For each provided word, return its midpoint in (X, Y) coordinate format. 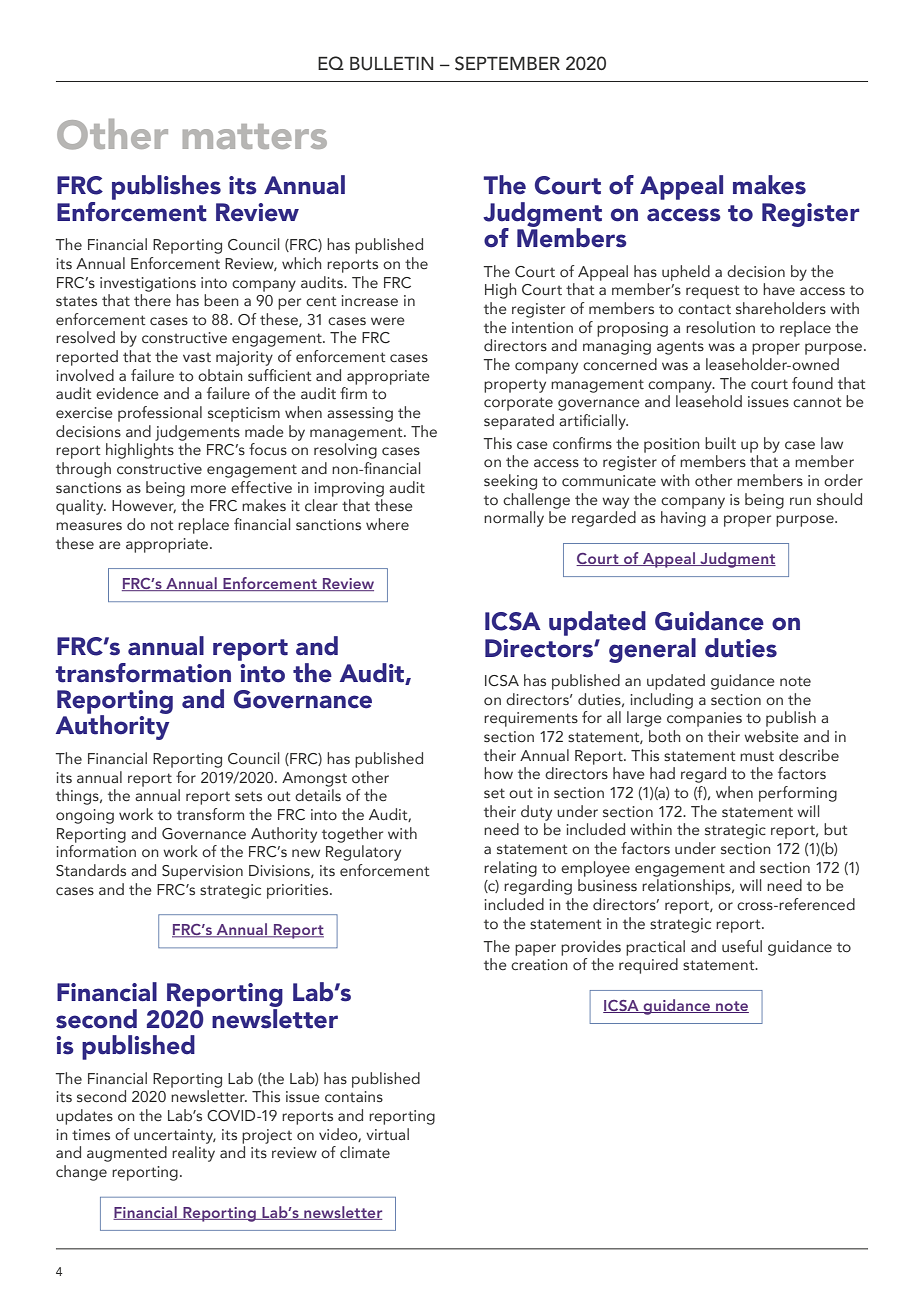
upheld (686, 273)
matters (255, 136)
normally (514, 519)
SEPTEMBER (507, 63)
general (652, 650)
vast (197, 357)
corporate (518, 404)
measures (89, 526)
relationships (687, 887)
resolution (720, 327)
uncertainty (175, 1136)
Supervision (202, 872)
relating (510, 869)
